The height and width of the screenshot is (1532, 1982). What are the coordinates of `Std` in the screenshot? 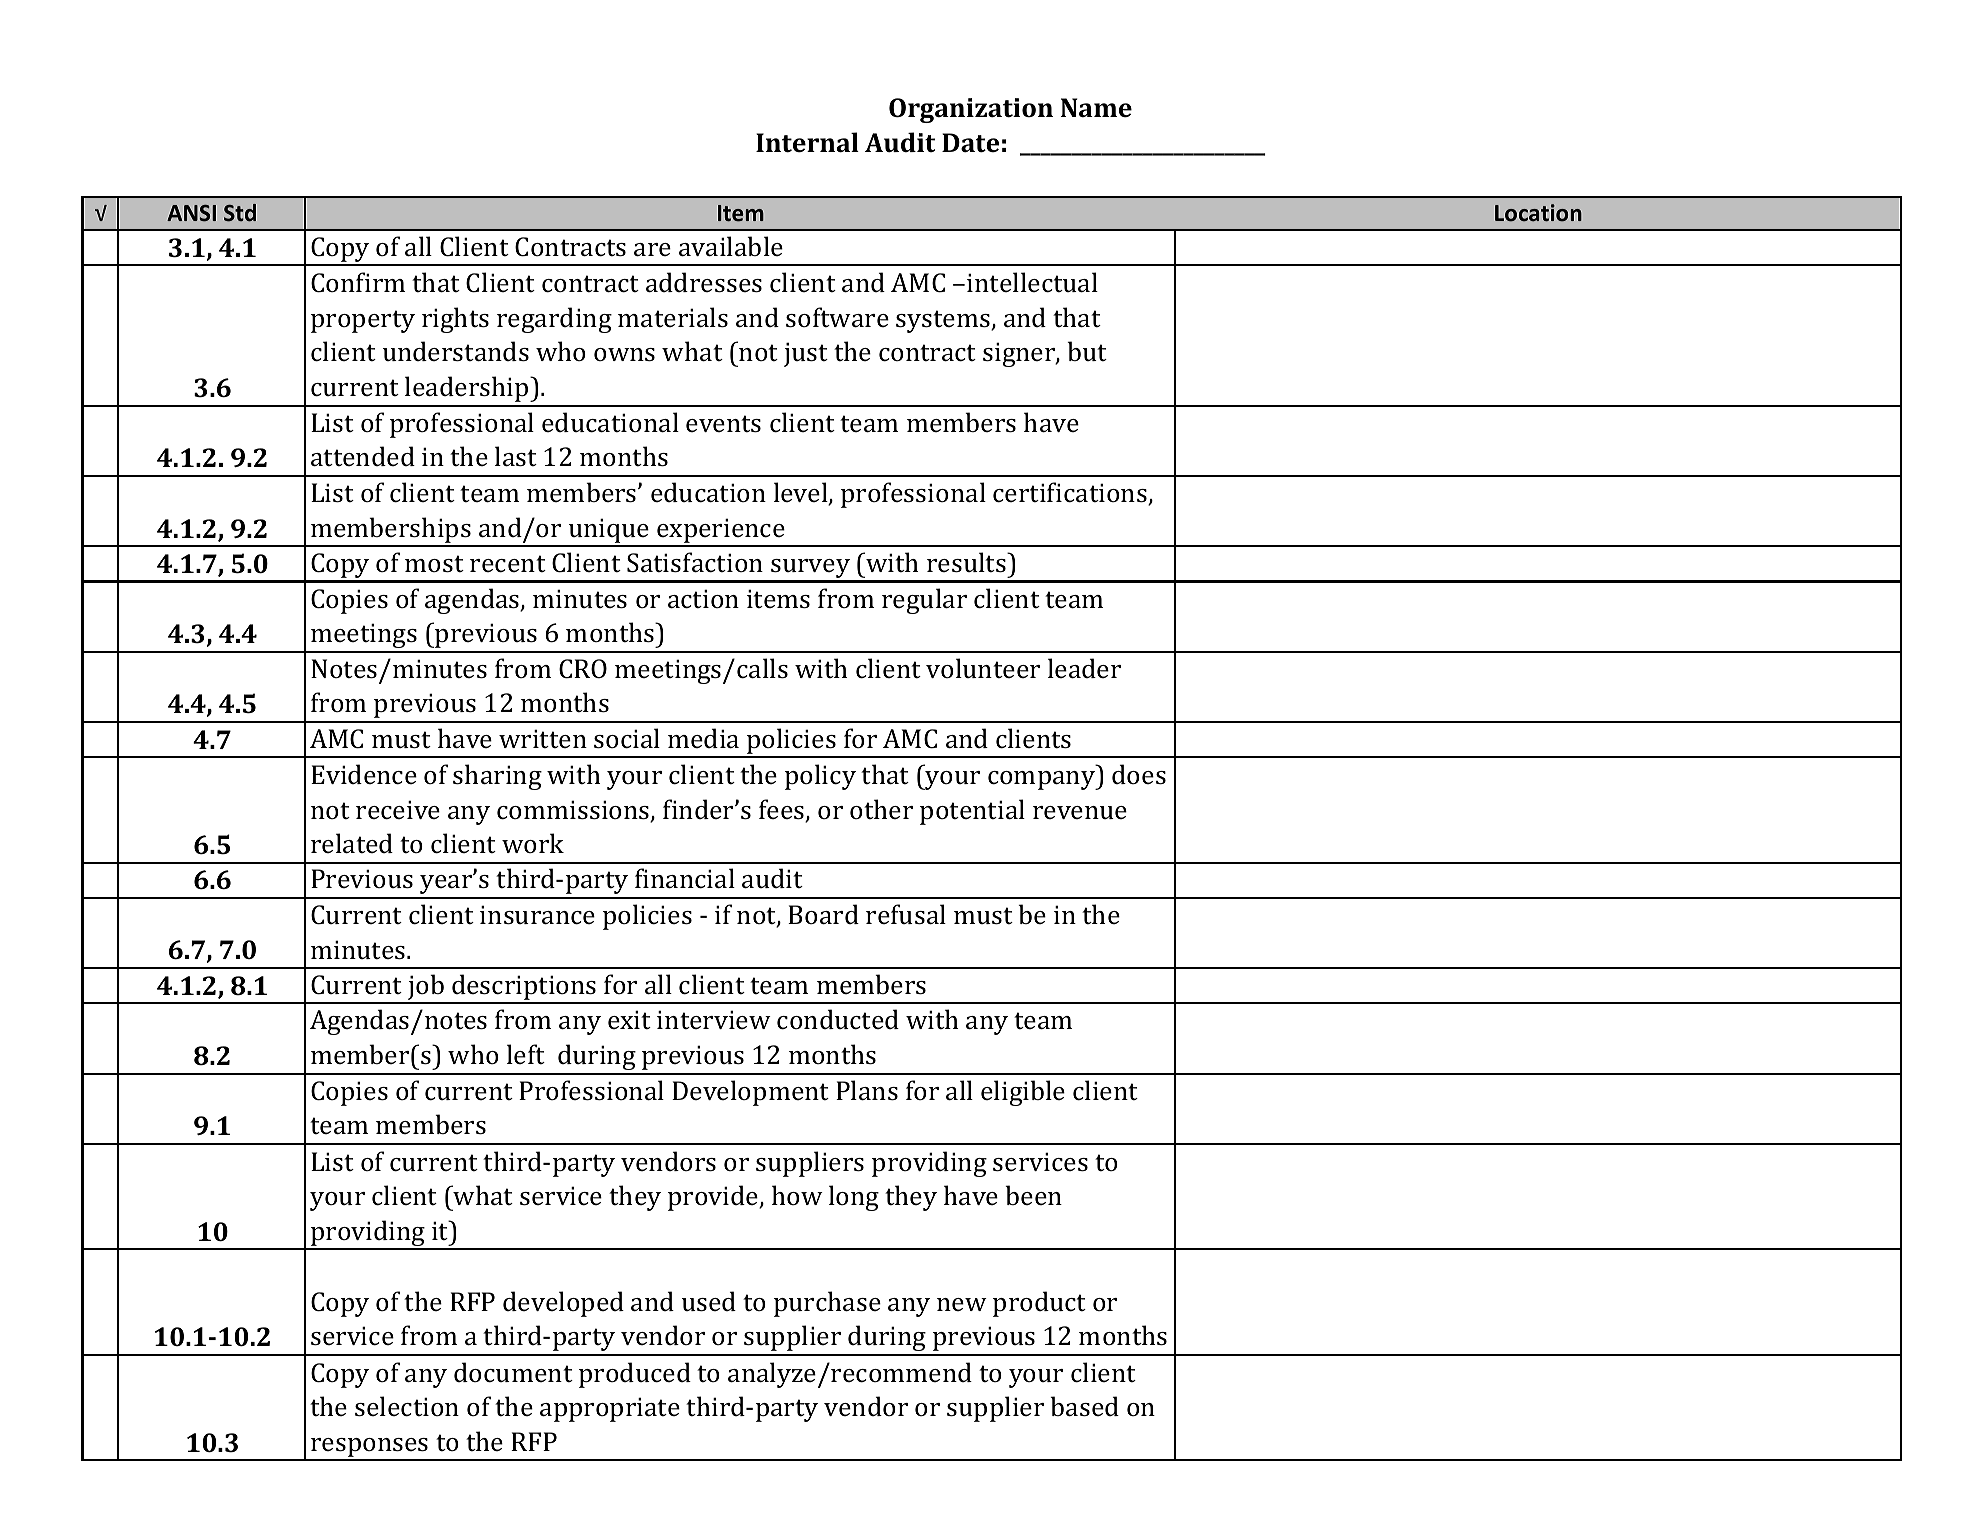 It's located at (240, 213).
